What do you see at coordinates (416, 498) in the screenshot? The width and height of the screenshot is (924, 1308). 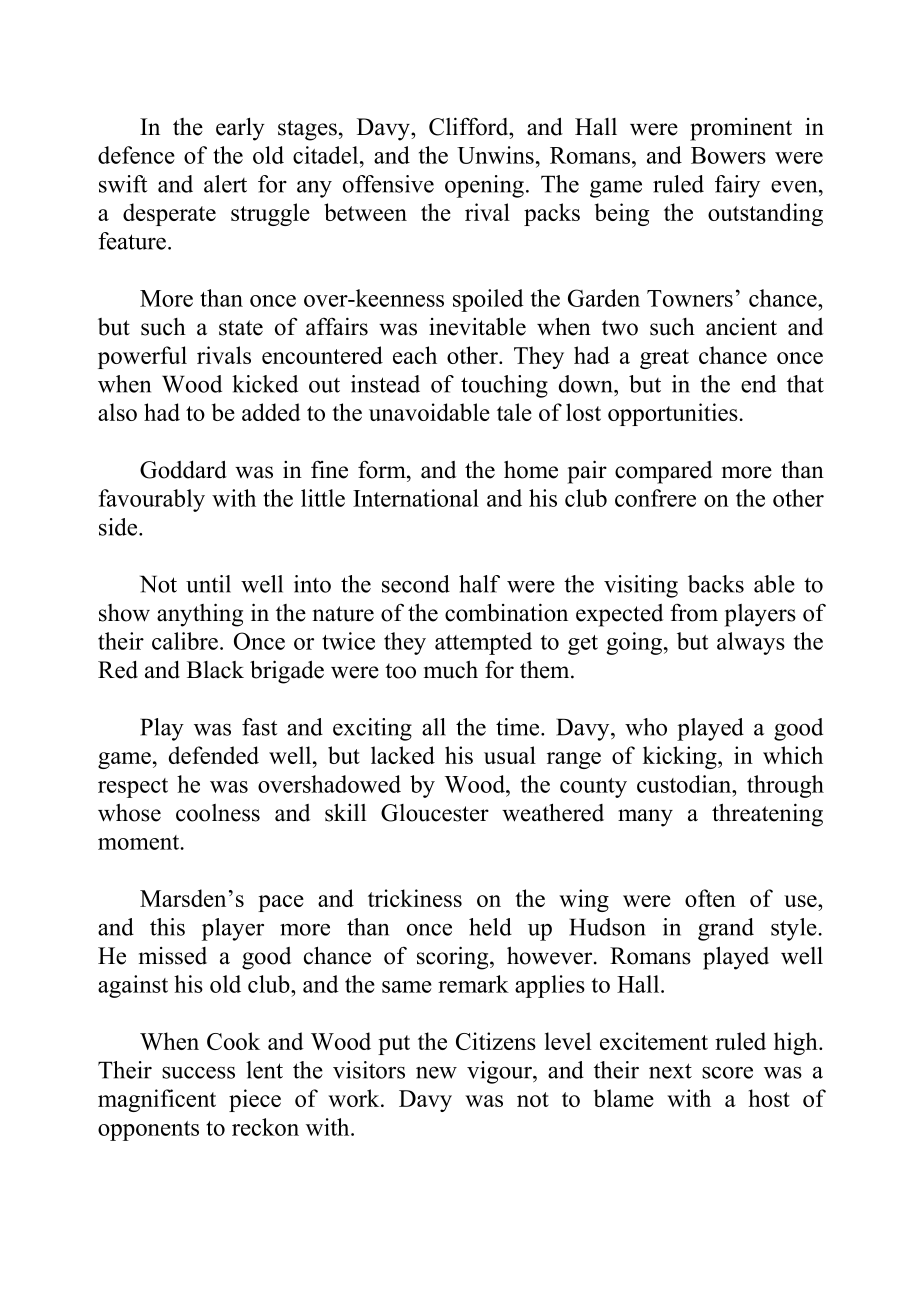 I see `International` at bounding box center [416, 498].
